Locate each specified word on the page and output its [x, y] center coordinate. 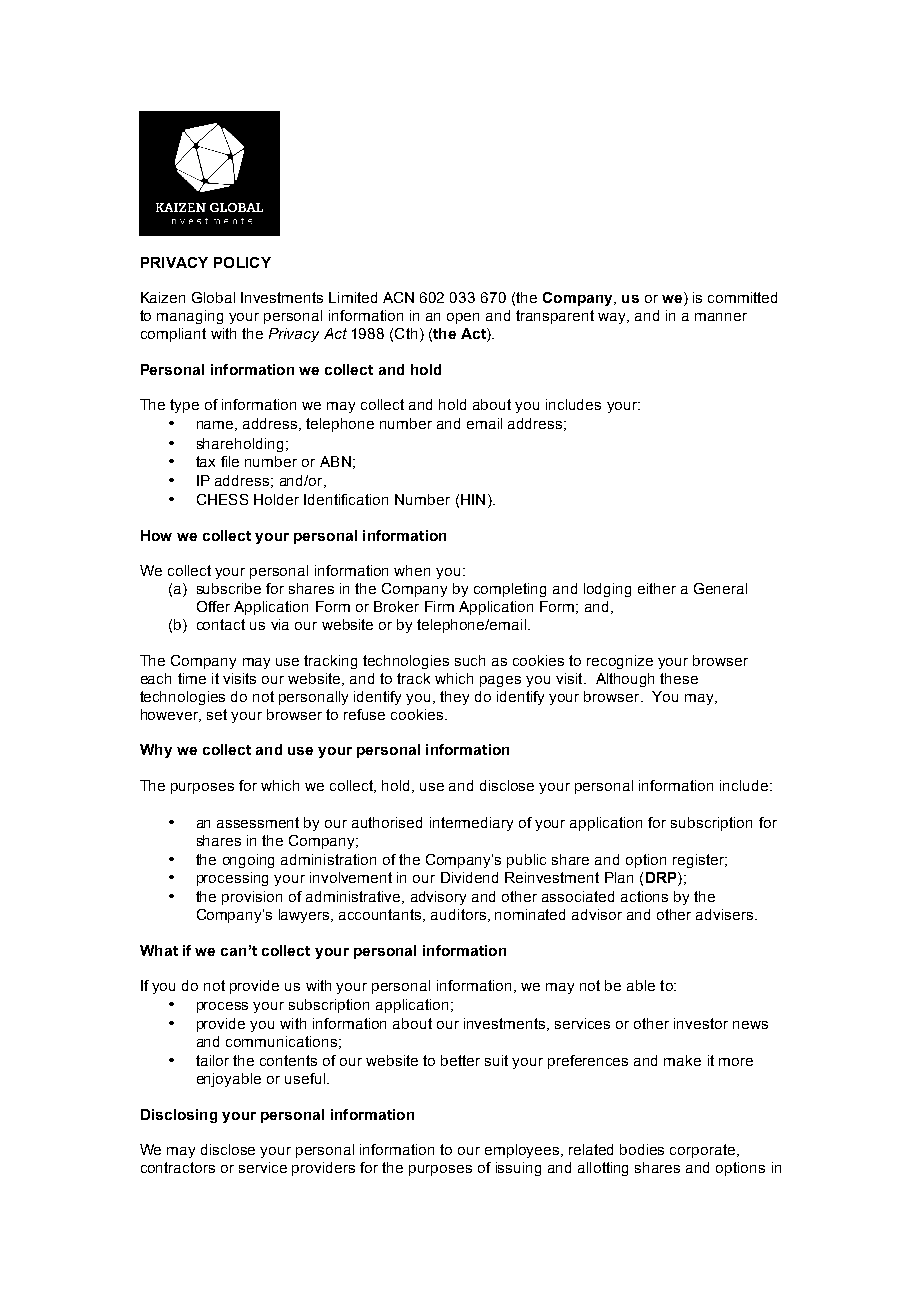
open [463, 318]
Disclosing [179, 1116]
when [412, 570]
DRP [662, 879]
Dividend [469, 877]
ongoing [248, 861]
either [657, 588]
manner [721, 317]
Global [213, 297]
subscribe [229, 588]
